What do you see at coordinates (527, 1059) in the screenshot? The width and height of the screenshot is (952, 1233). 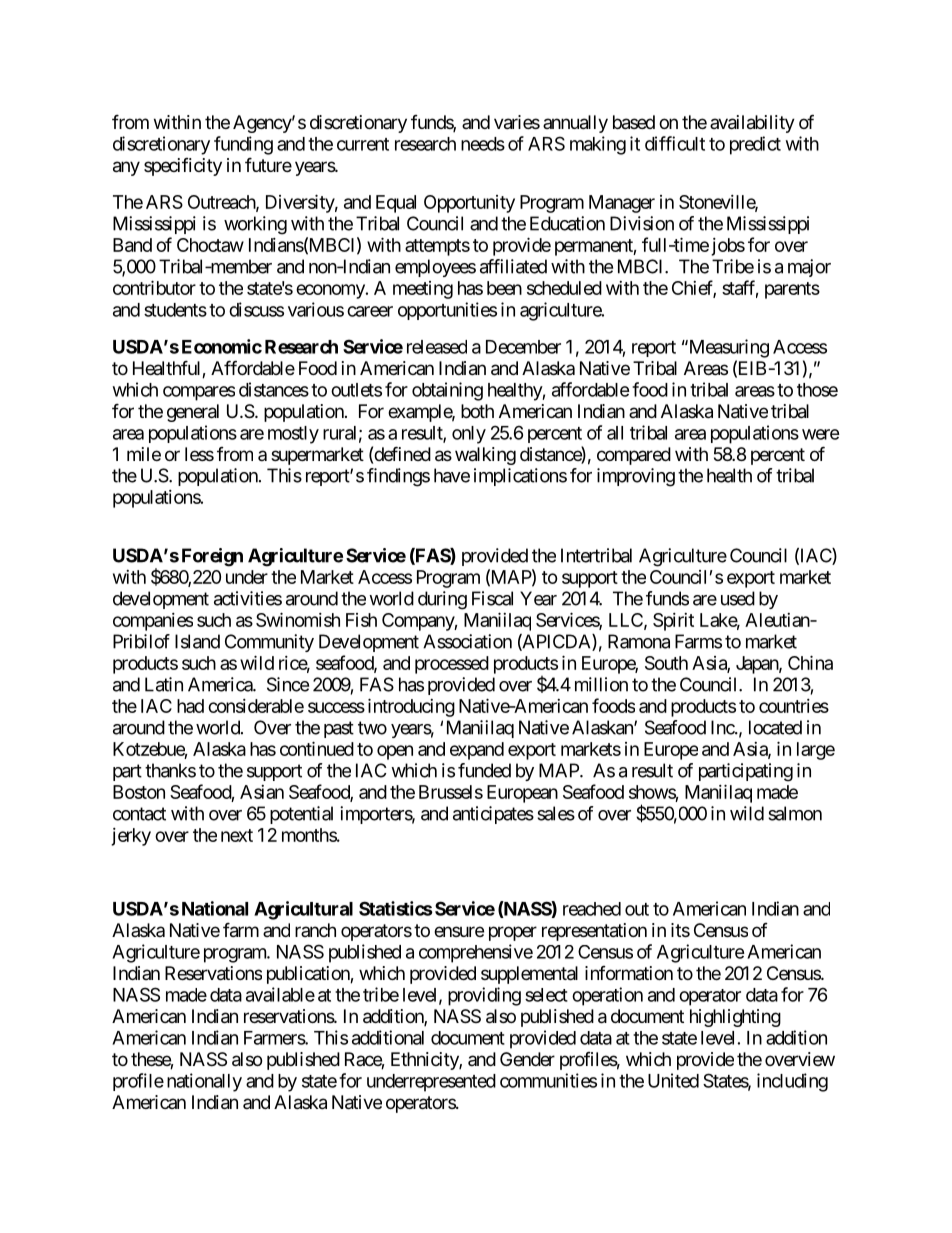 I see `Gender` at bounding box center [527, 1059].
